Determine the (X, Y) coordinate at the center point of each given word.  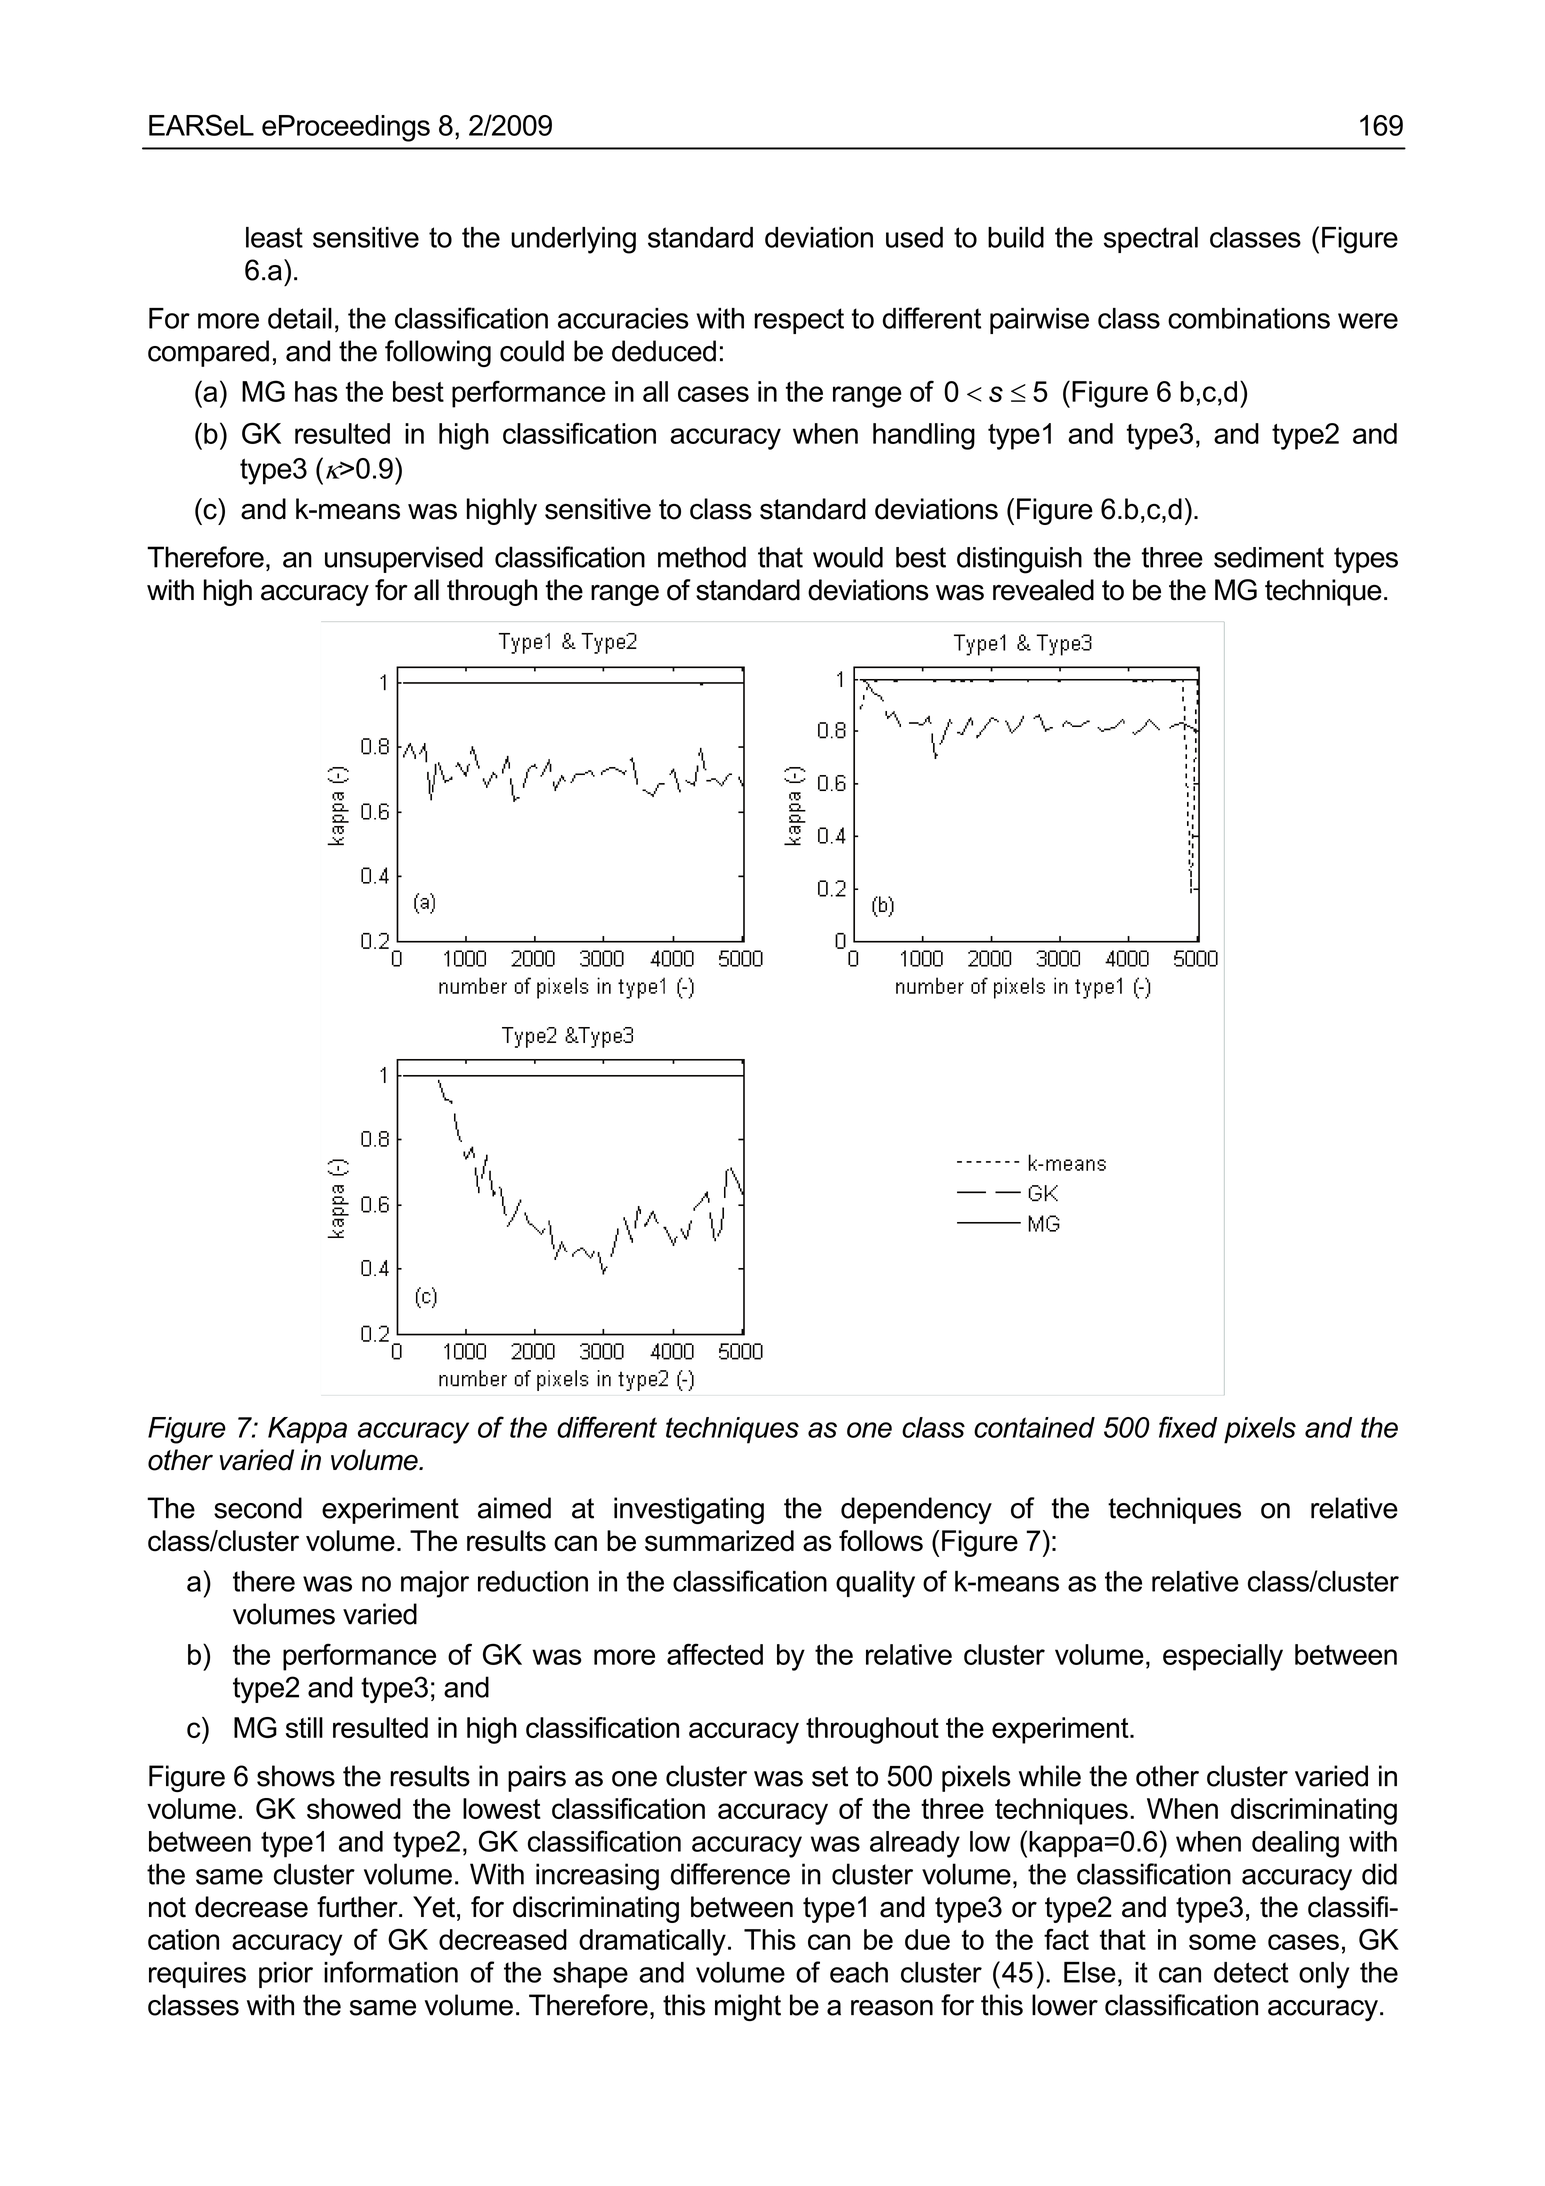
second (258, 1508)
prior (286, 1975)
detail (300, 318)
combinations (1249, 318)
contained (1034, 1427)
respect (799, 321)
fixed (1188, 1427)
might (748, 2007)
